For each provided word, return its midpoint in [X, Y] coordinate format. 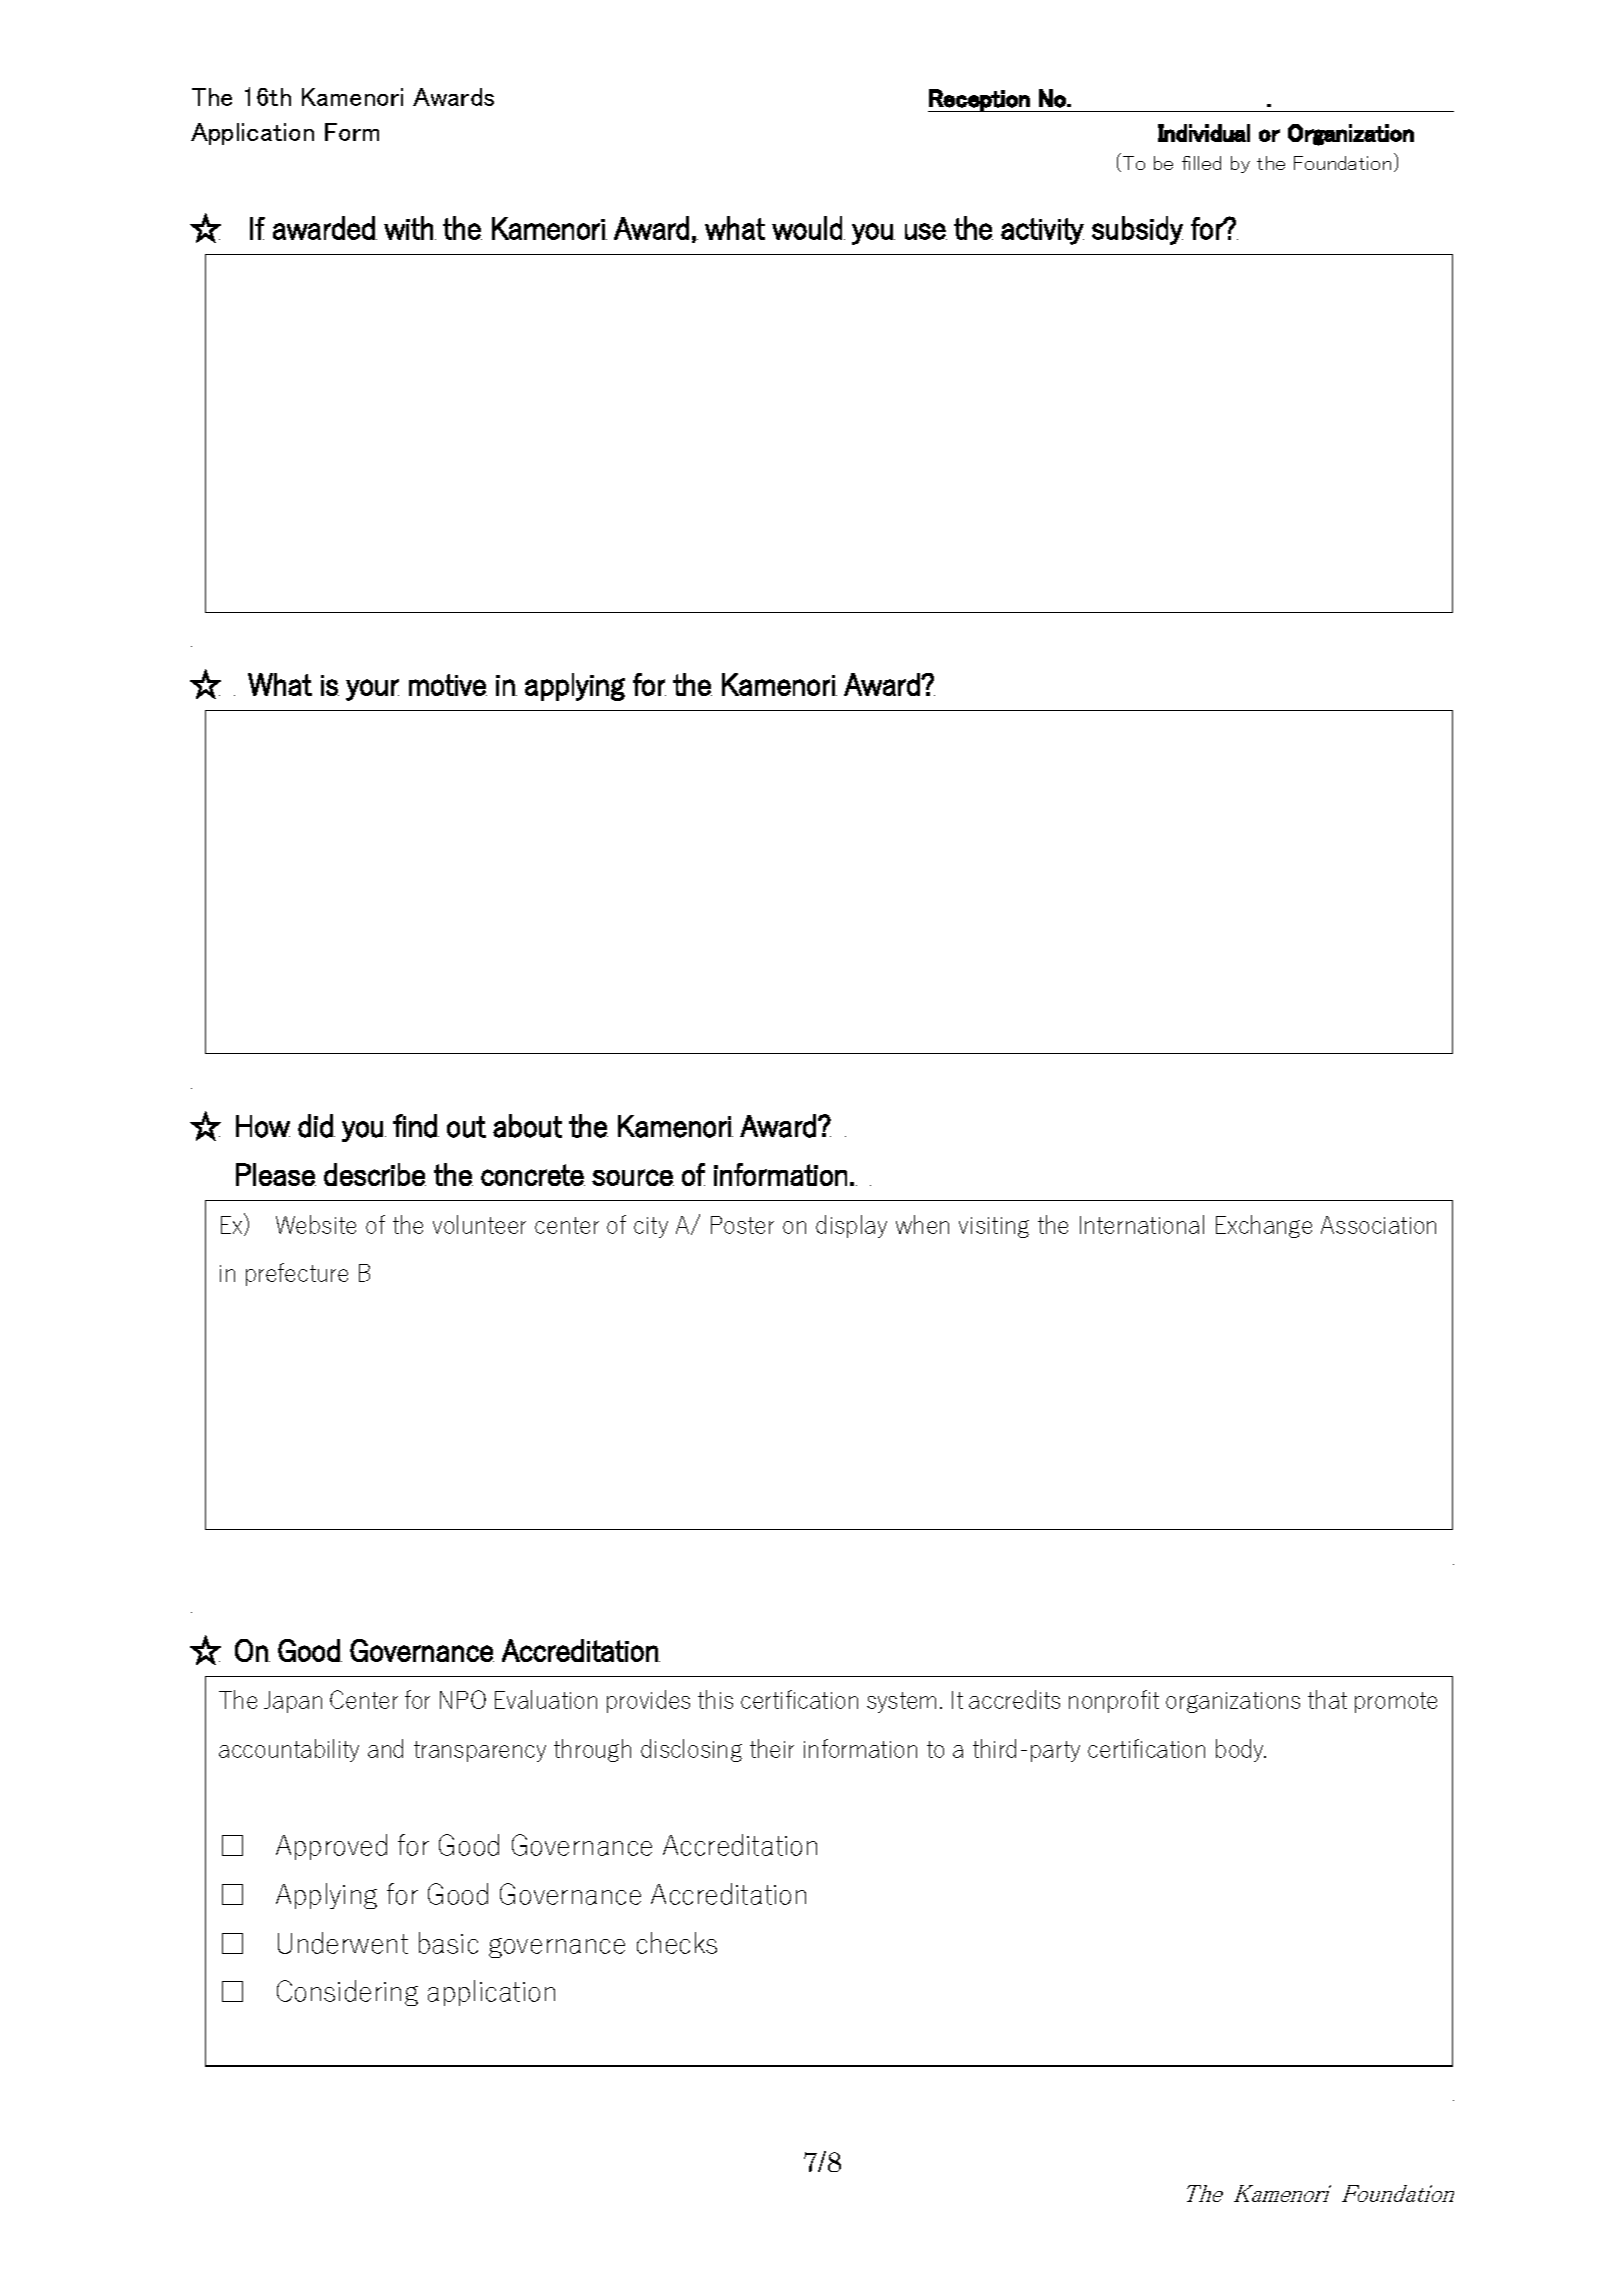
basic [448, 1943]
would [807, 228]
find [415, 1126]
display [851, 1226]
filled [1201, 163]
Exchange [1264, 1226]
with [408, 228]
